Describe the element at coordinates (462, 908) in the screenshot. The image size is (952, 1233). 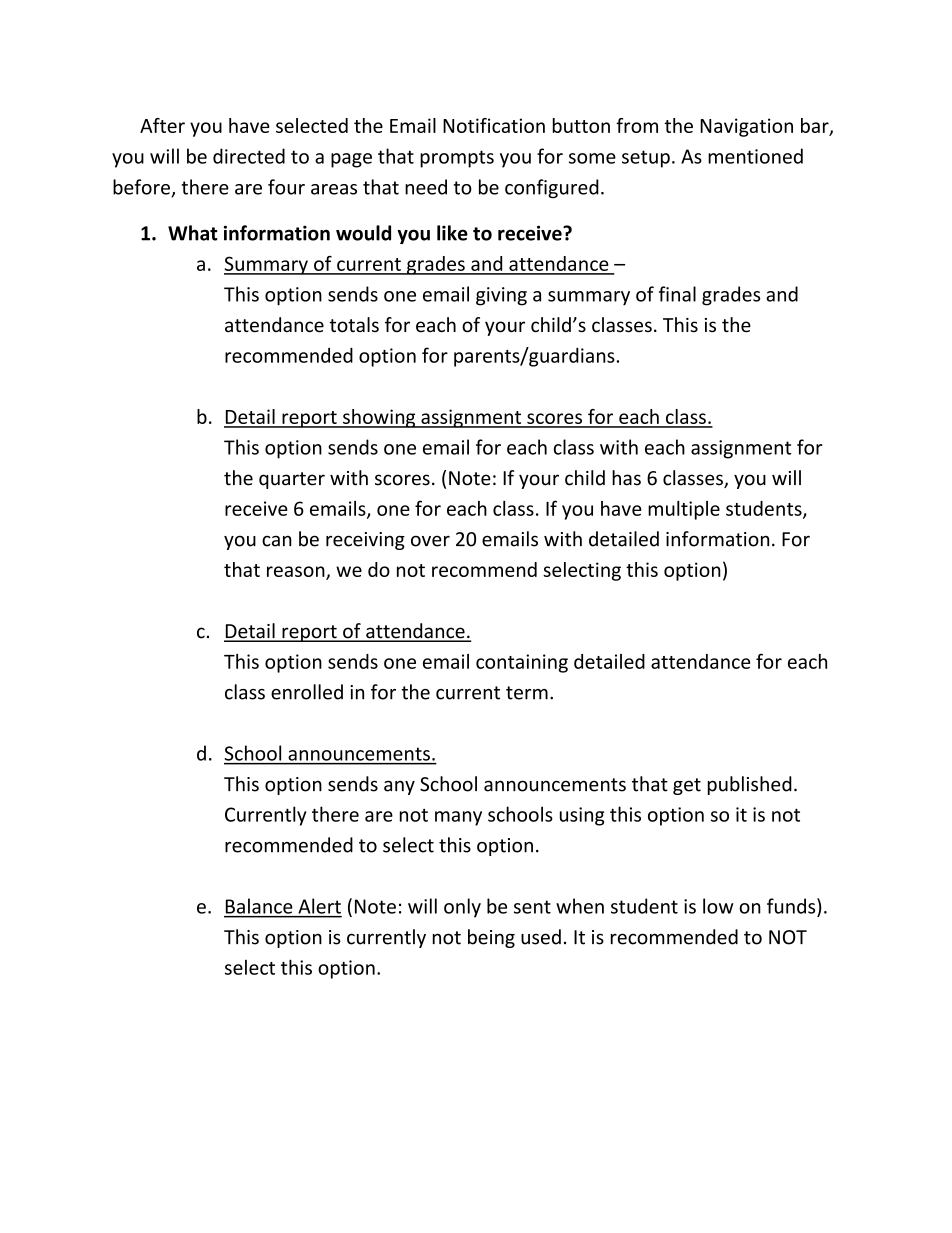
I see `only` at that location.
